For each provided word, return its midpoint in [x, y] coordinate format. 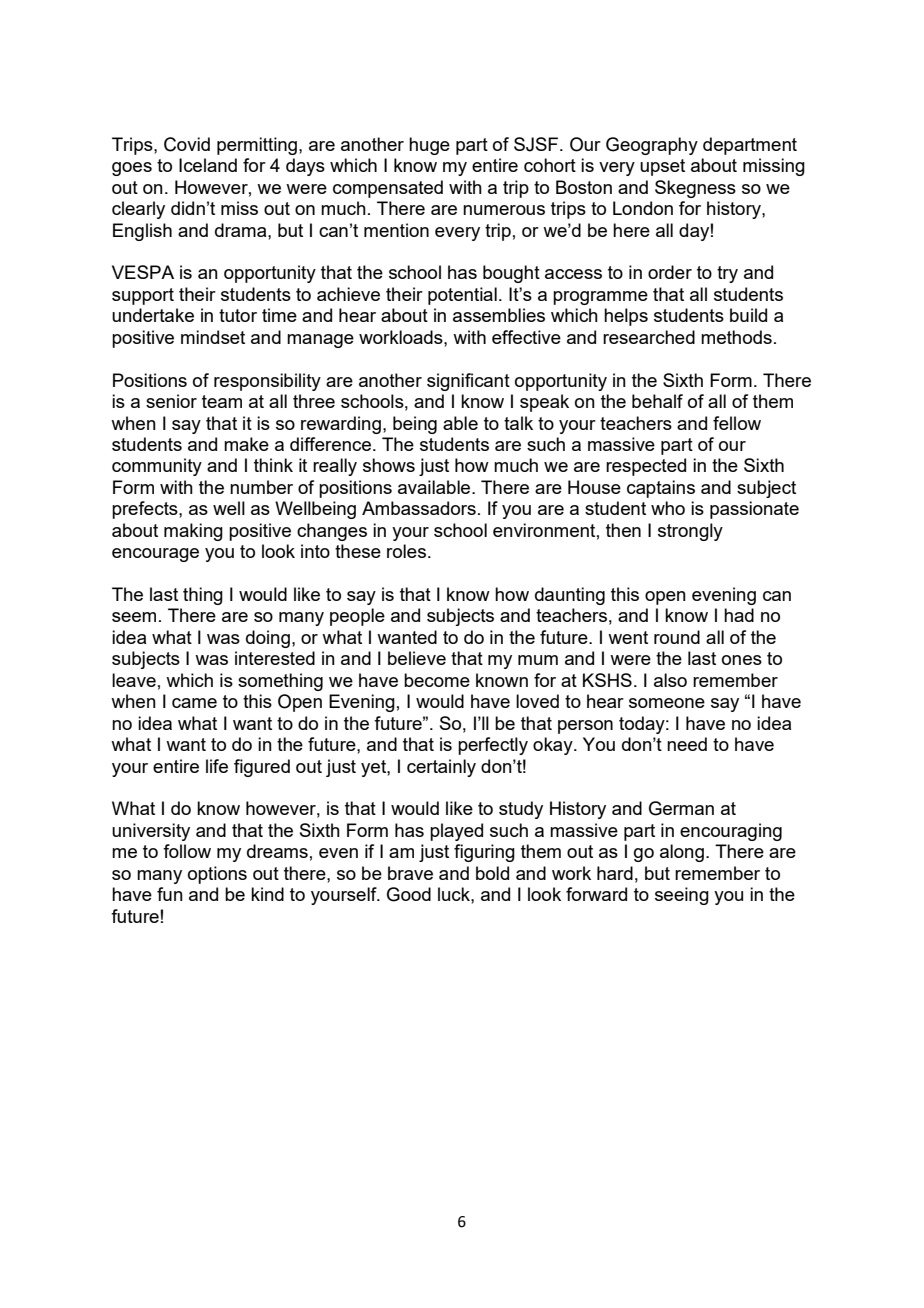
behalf [657, 401]
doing [268, 639]
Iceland [208, 165]
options [217, 875]
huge [429, 146]
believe [417, 658]
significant [468, 382]
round [677, 637]
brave [410, 873]
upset [662, 167]
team [222, 401]
